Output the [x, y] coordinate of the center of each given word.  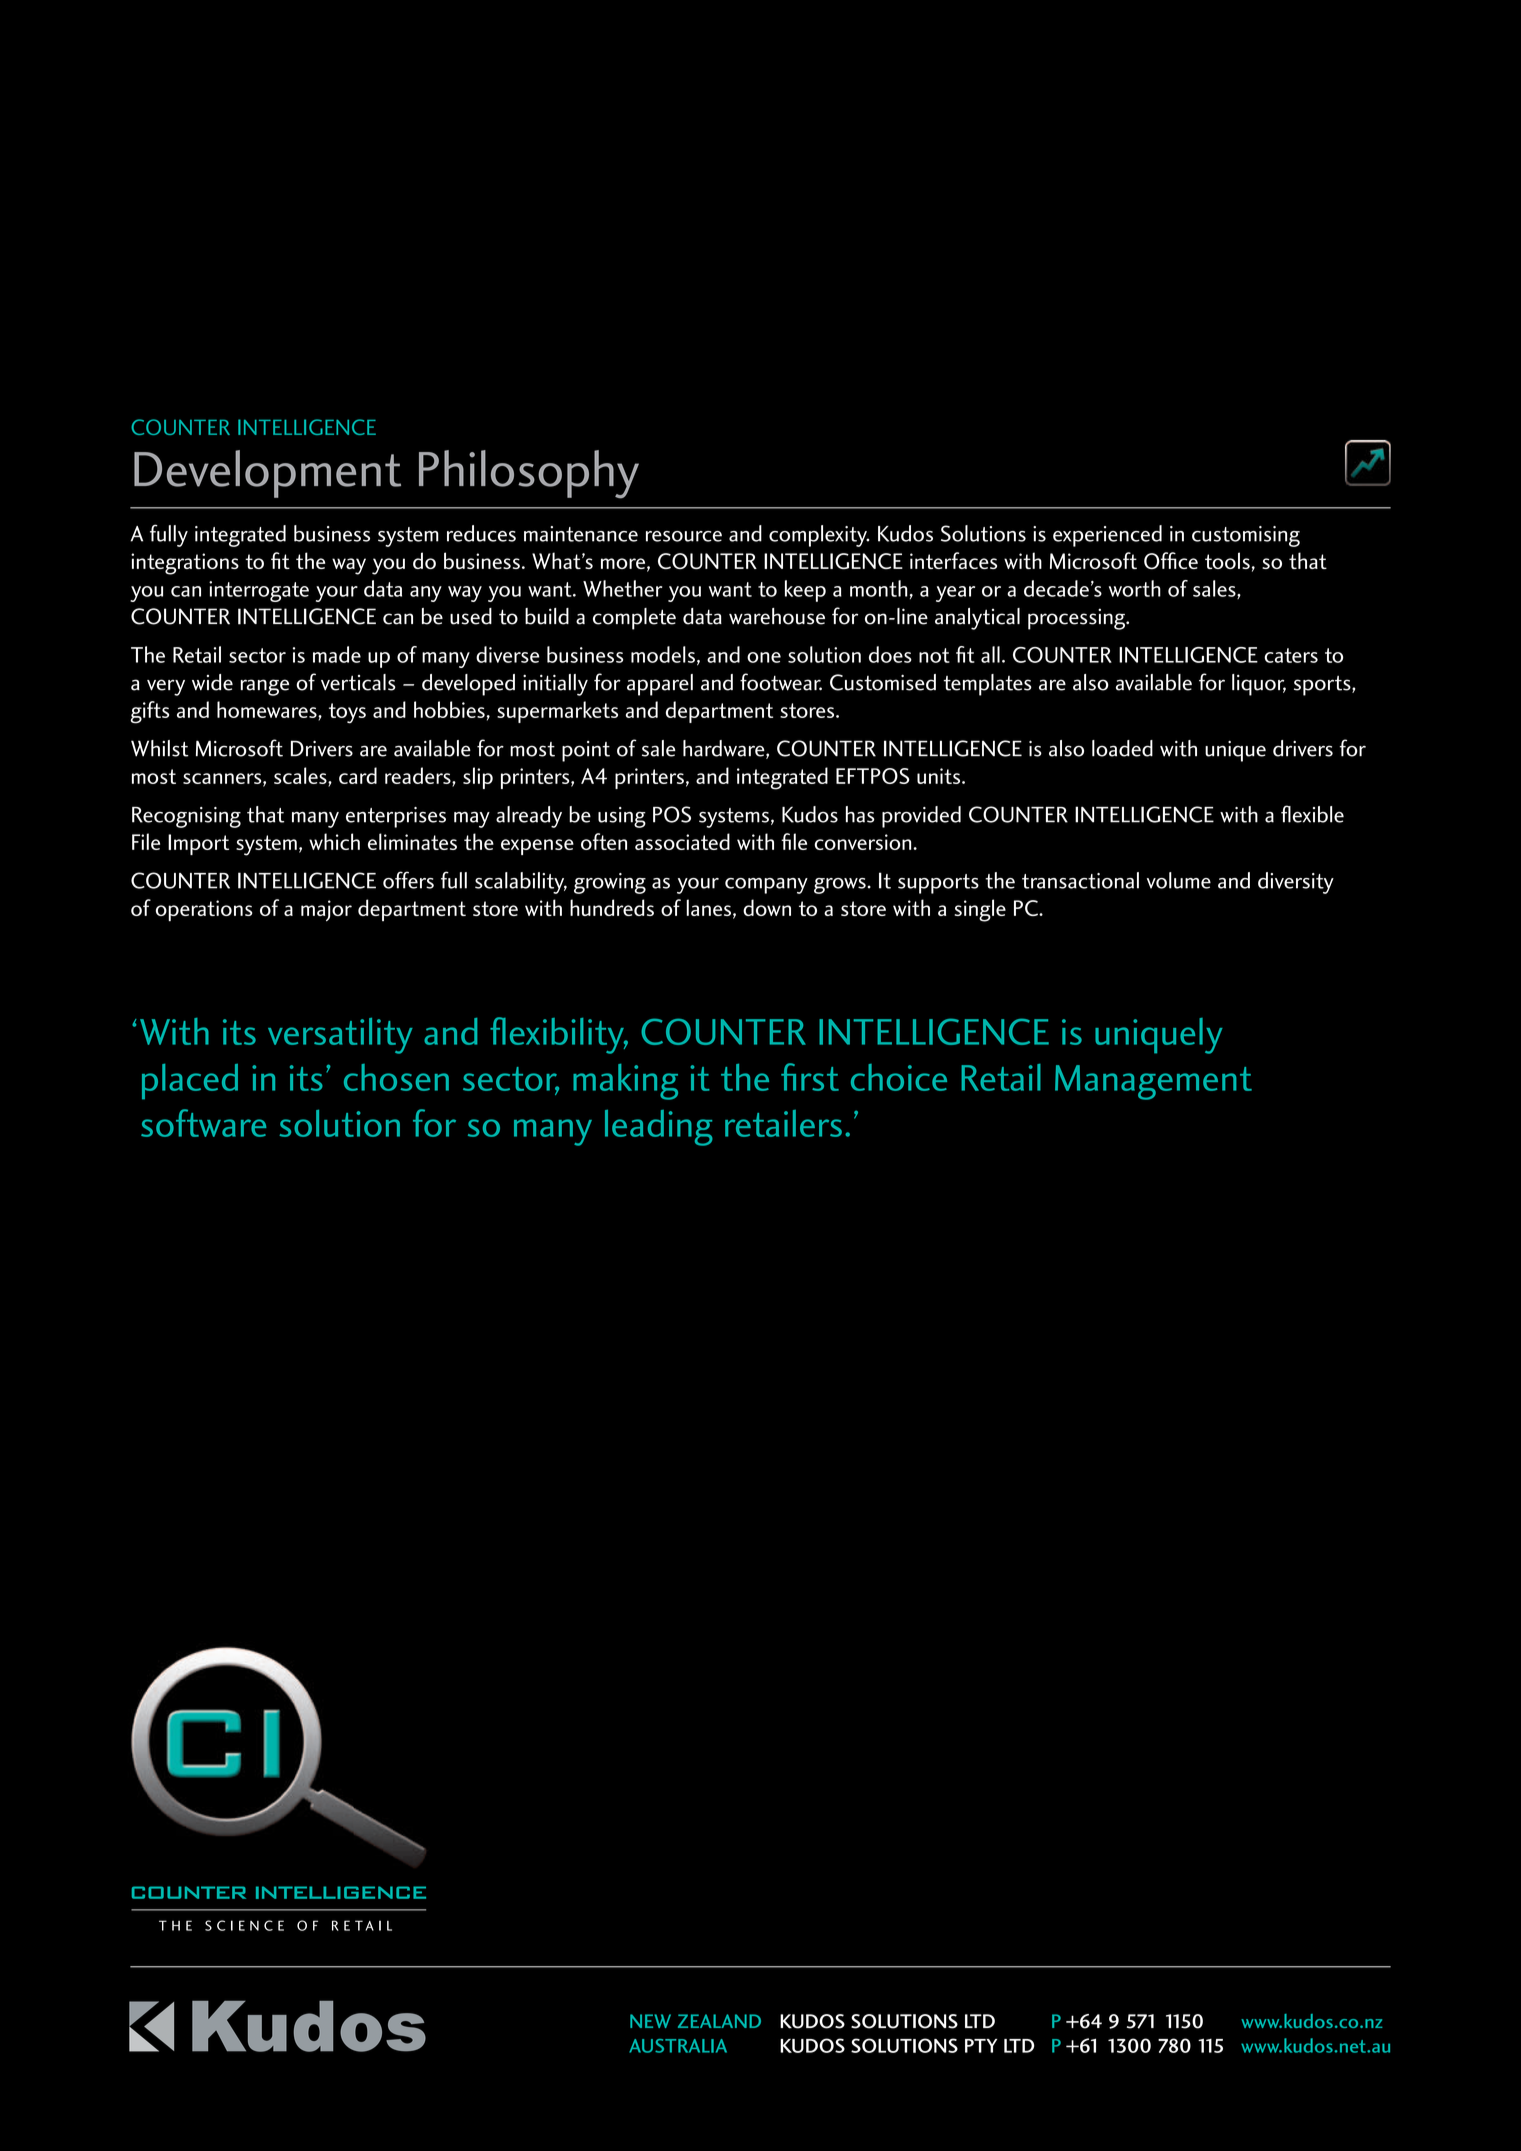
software [203, 1123]
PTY [981, 2046]
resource [684, 536]
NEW [650, 2021]
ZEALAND [719, 2021]
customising [1246, 536]
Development [267, 474]
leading [659, 1128]
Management [1153, 1082]
